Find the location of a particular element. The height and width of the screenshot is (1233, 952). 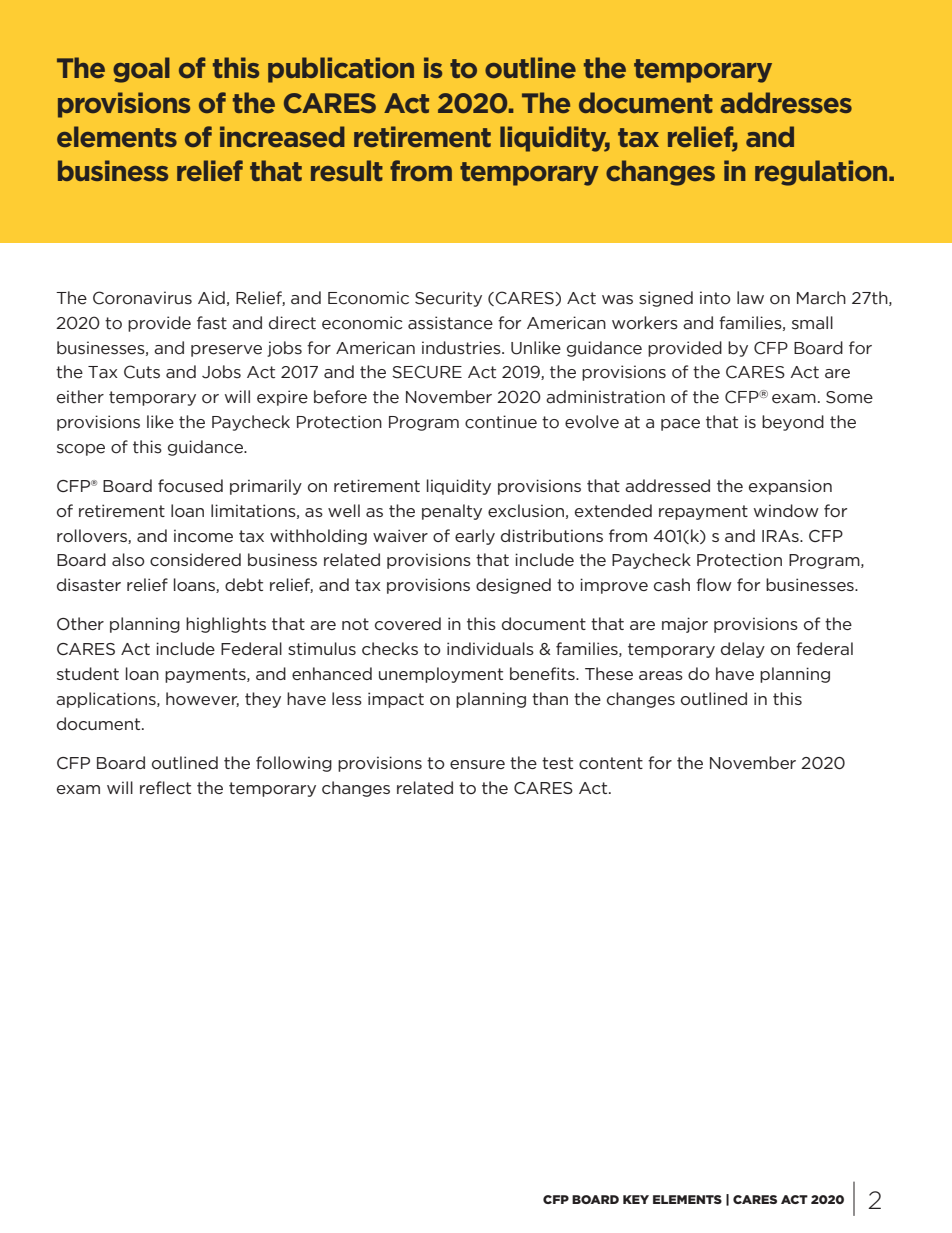

highlights is located at coordinates (226, 625).
